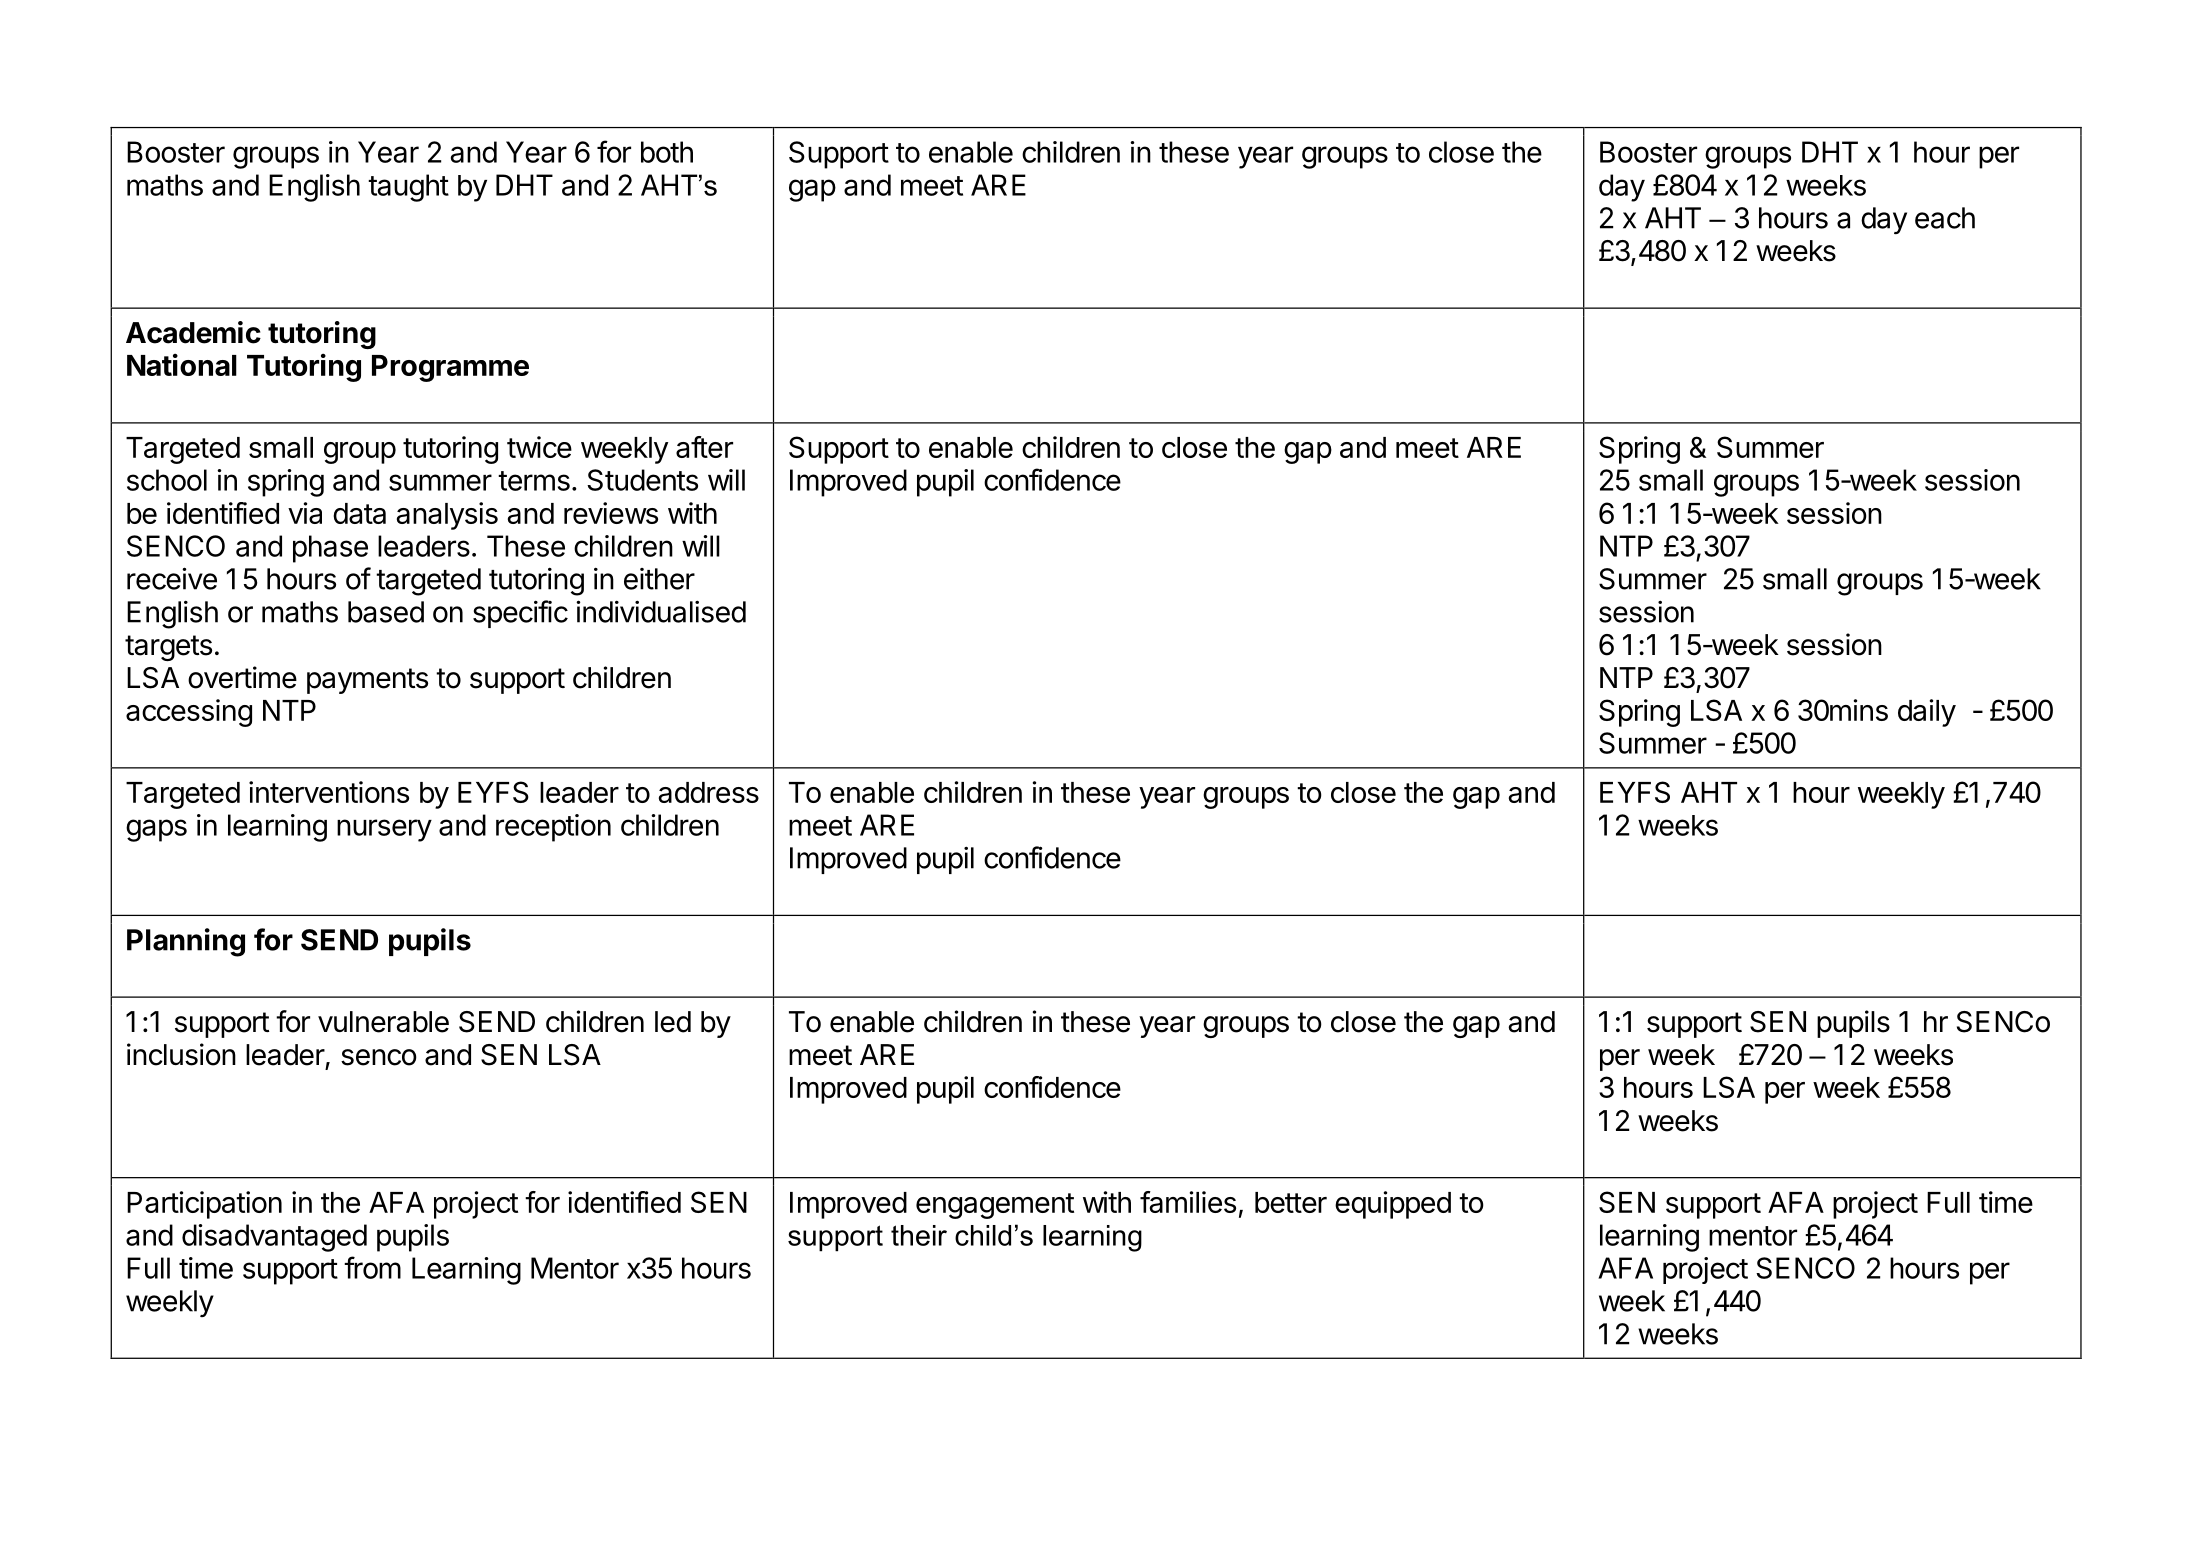 The height and width of the screenshot is (1547, 2187). What do you see at coordinates (408, 188) in the screenshot?
I see `taught` at bounding box center [408, 188].
